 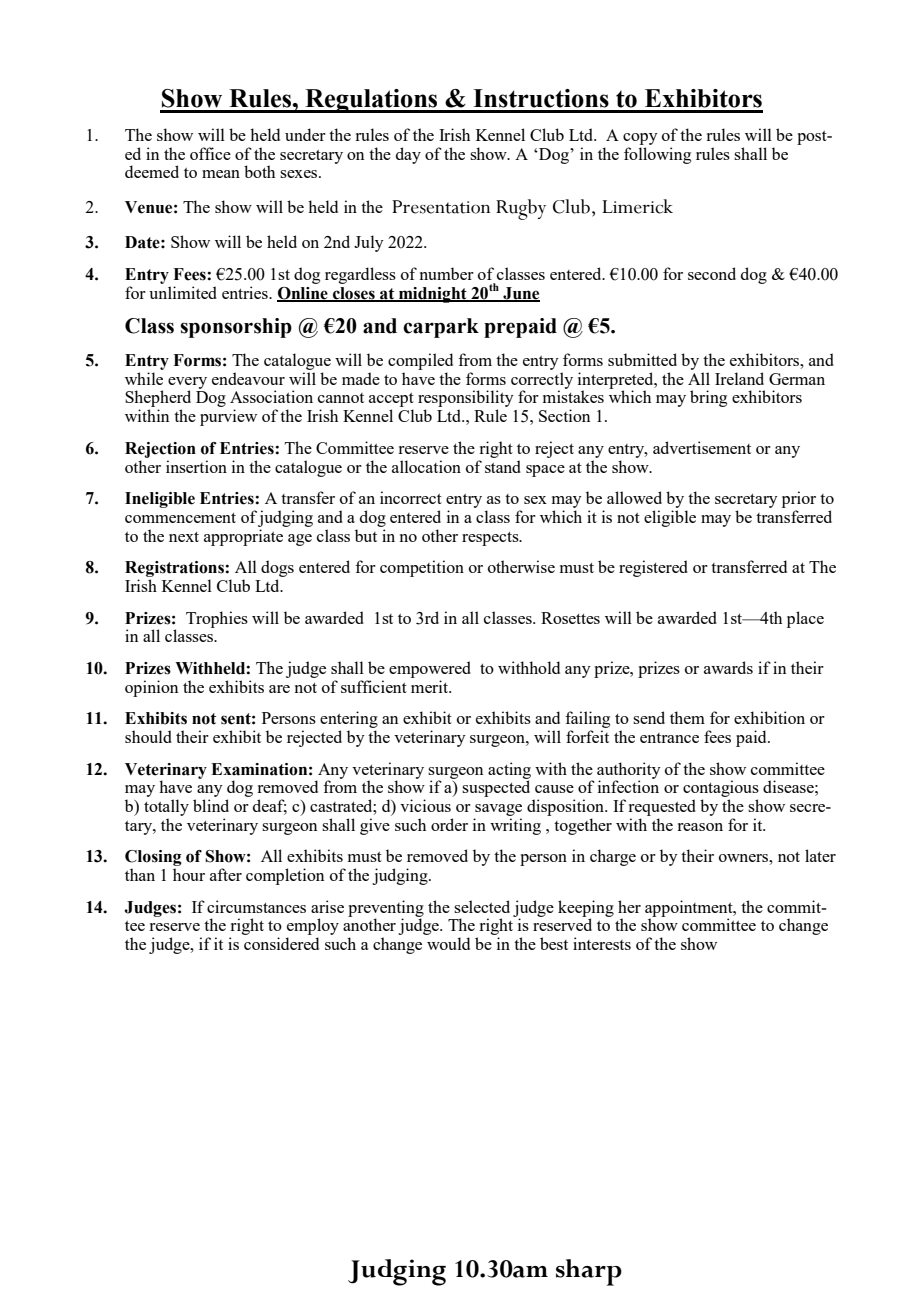 I want to click on considered, so click(x=281, y=943).
